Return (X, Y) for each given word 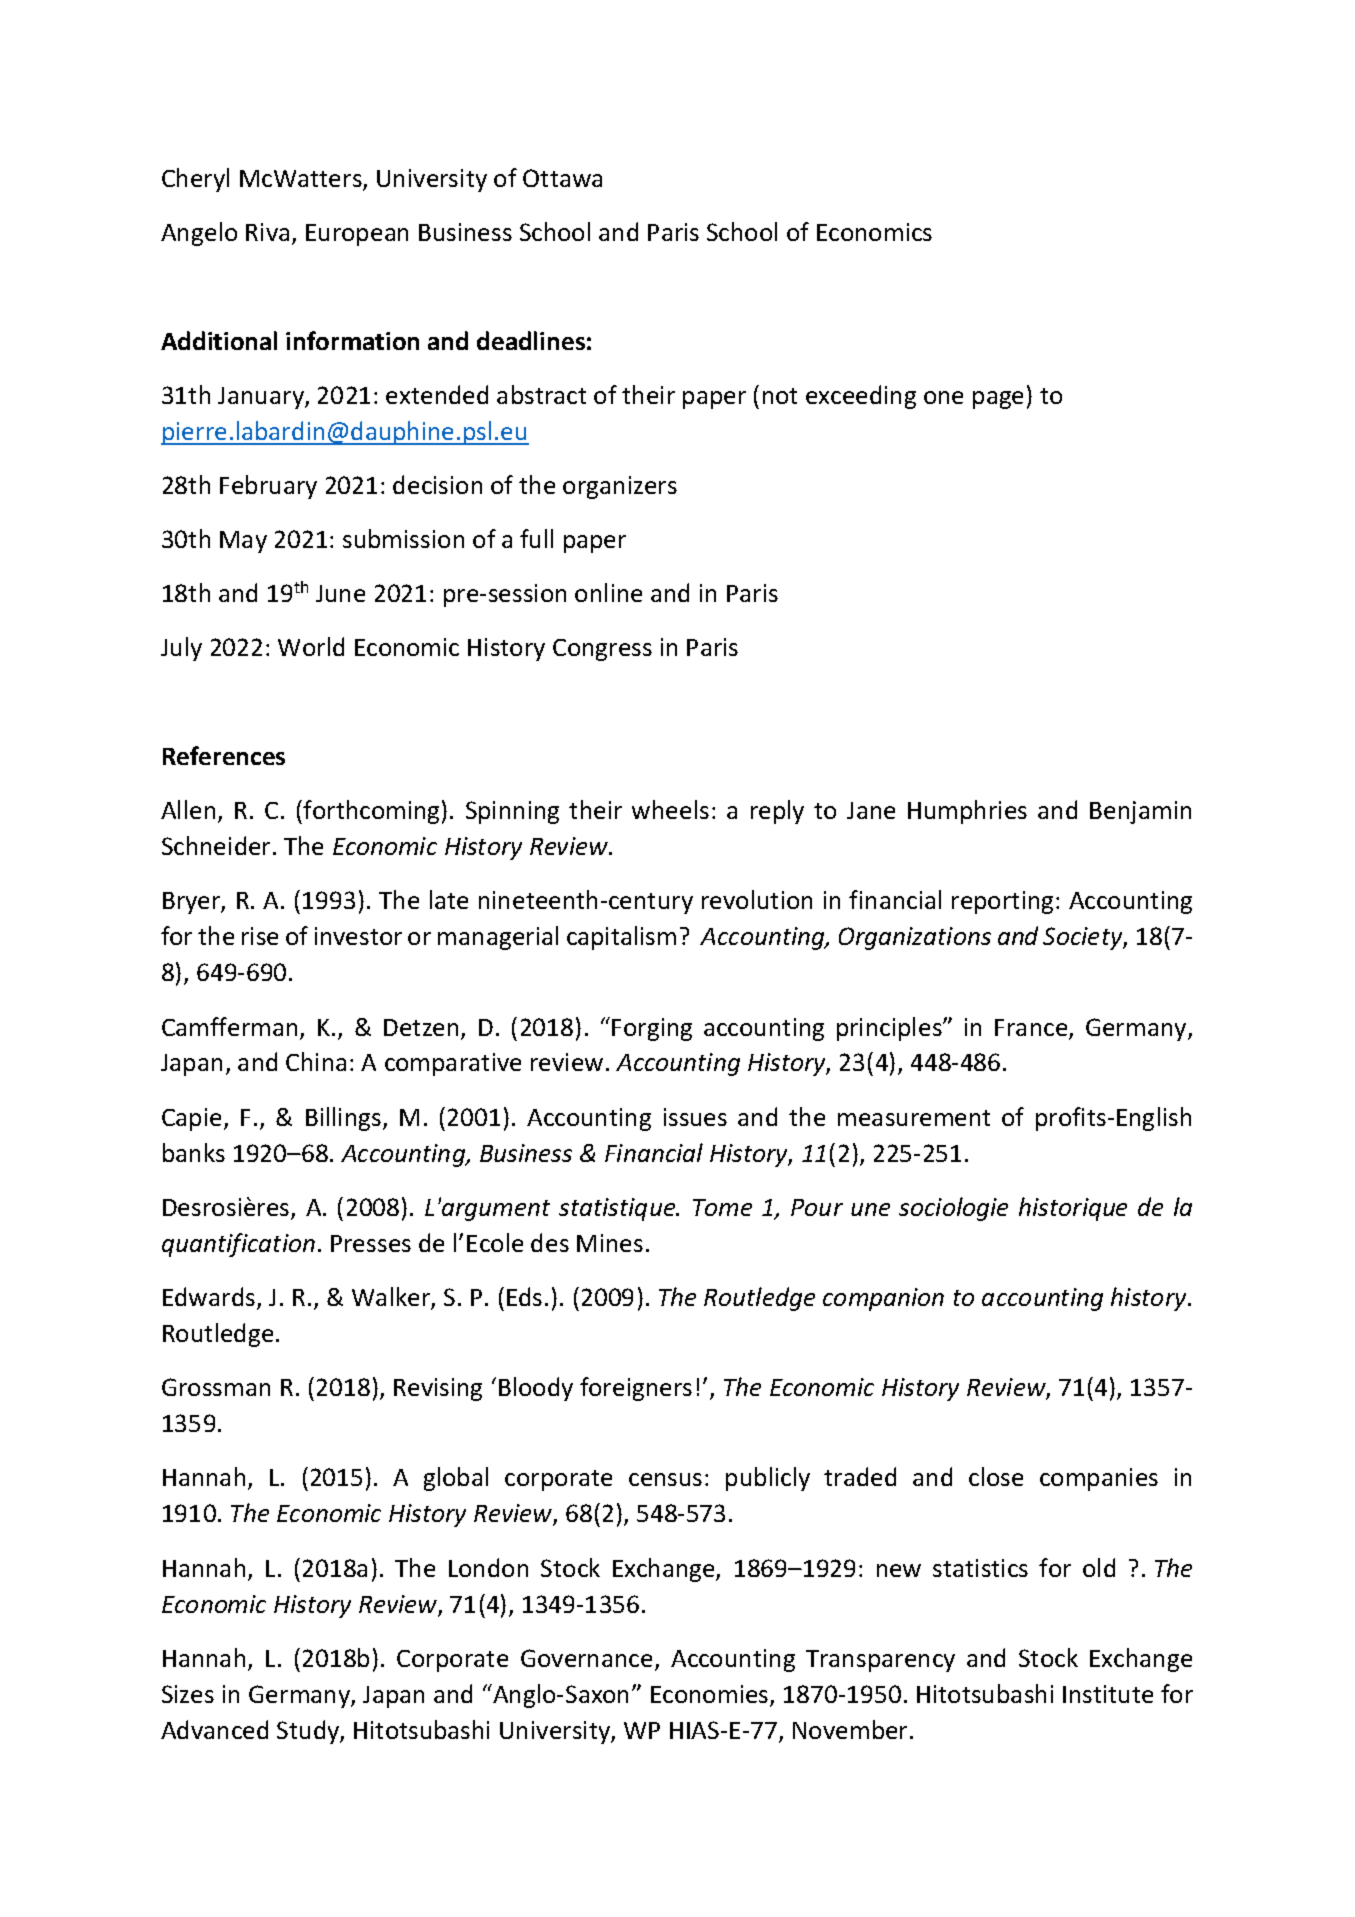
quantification (238, 1245)
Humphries (967, 812)
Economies (711, 1695)
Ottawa (562, 178)
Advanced (214, 1729)
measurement (914, 1118)
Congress (602, 650)
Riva (267, 232)
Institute (1108, 1694)
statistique (618, 1209)
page (998, 400)
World (311, 646)
